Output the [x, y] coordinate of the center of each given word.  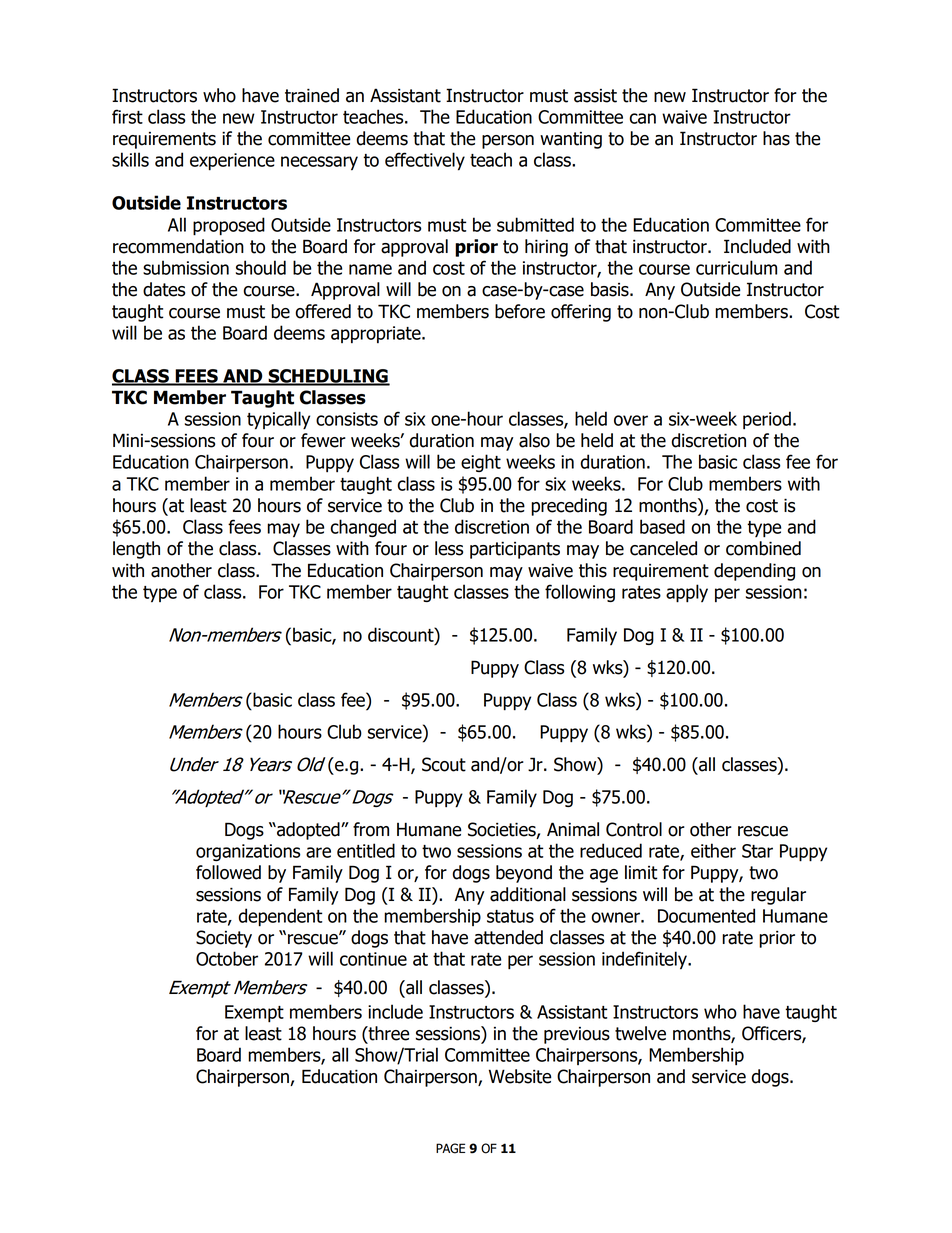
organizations [248, 852]
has [776, 138]
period [767, 420]
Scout [444, 764]
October [227, 958]
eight [481, 463]
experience [232, 162]
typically [278, 420]
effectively [425, 161]
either [713, 850]
